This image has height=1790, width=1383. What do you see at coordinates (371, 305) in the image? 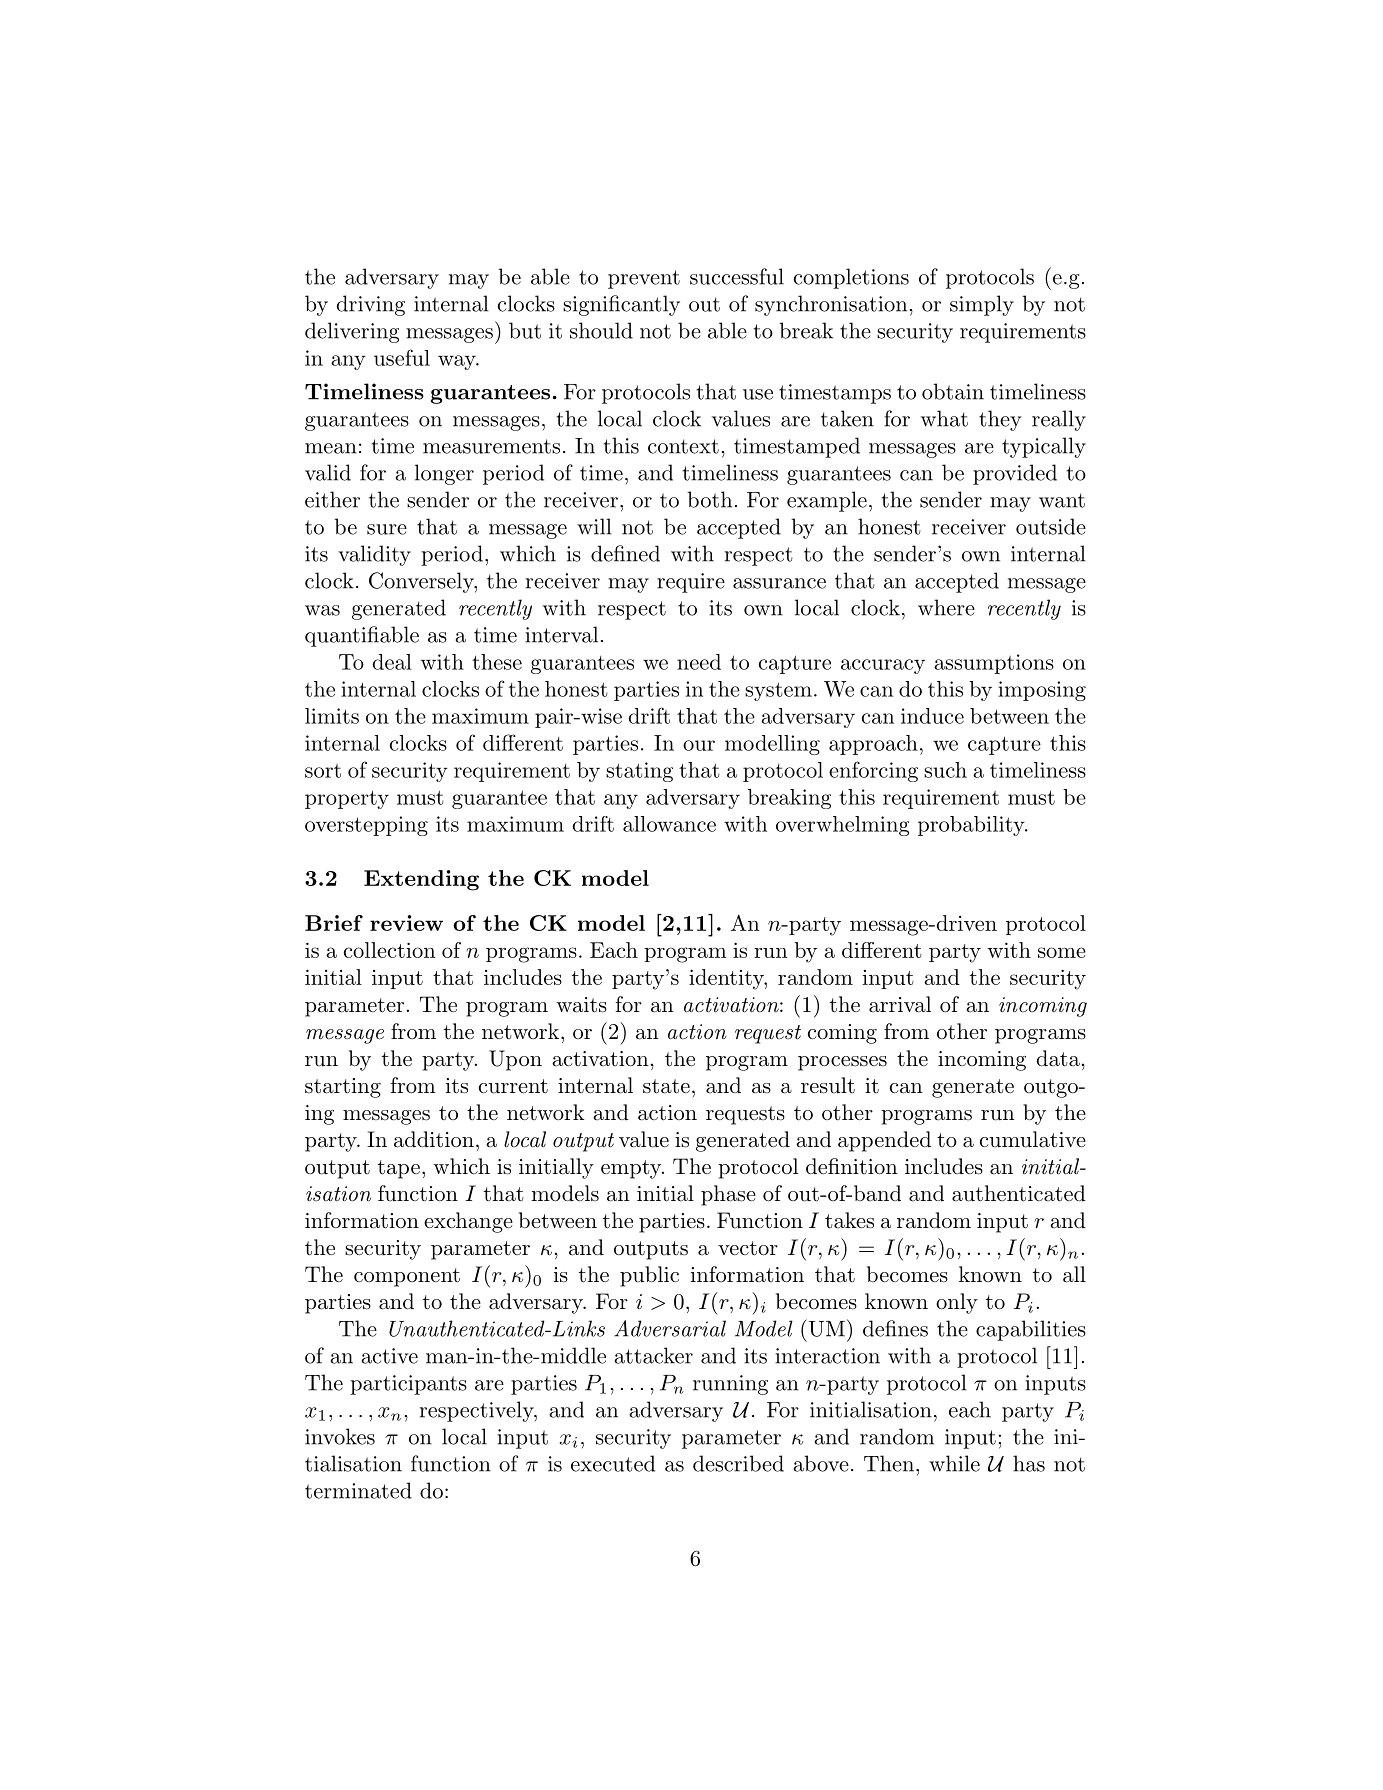
I see `driving` at bounding box center [371, 305].
